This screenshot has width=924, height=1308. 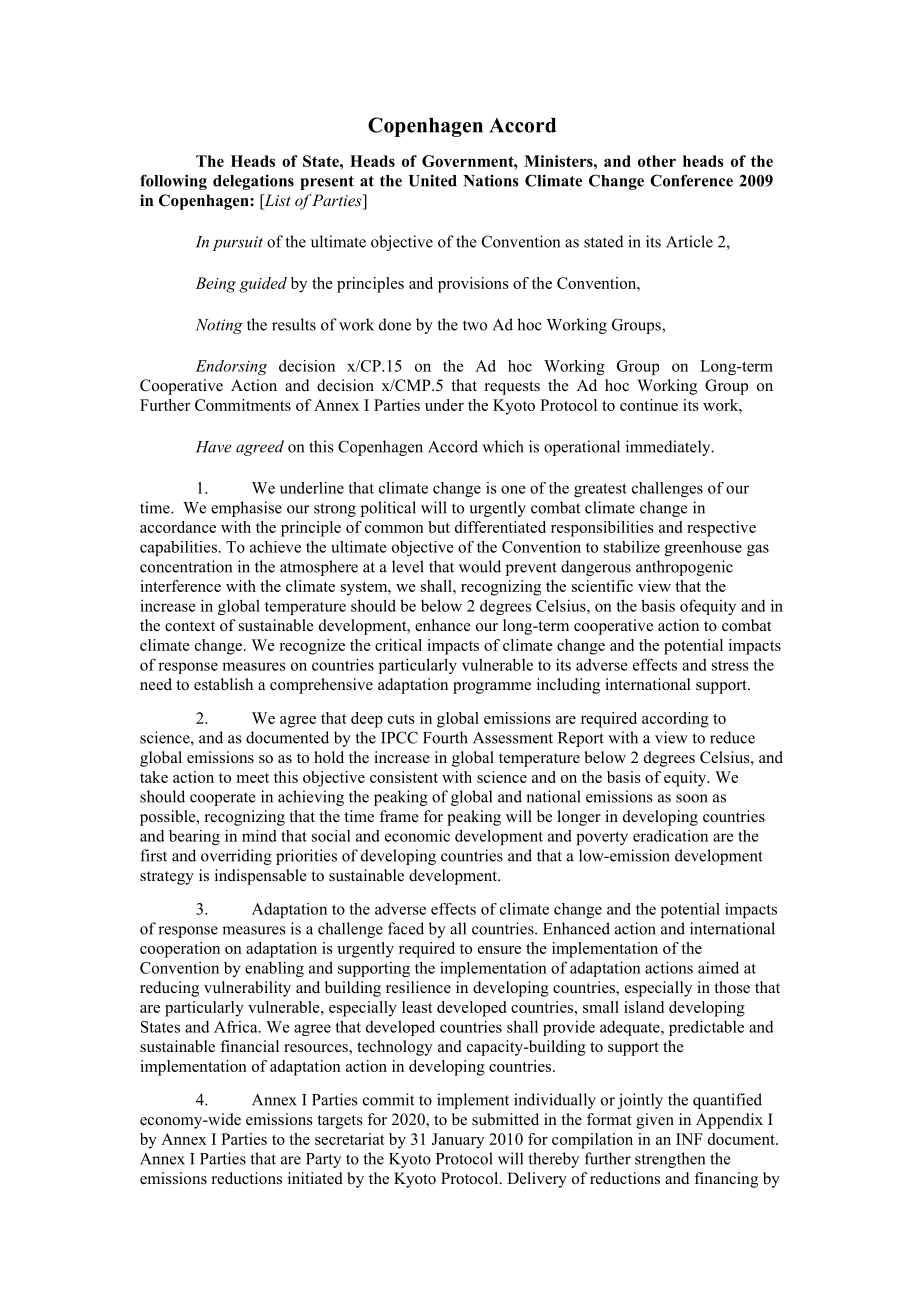 What do you see at coordinates (253, 182) in the screenshot?
I see `delegations` at bounding box center [253, 182].
